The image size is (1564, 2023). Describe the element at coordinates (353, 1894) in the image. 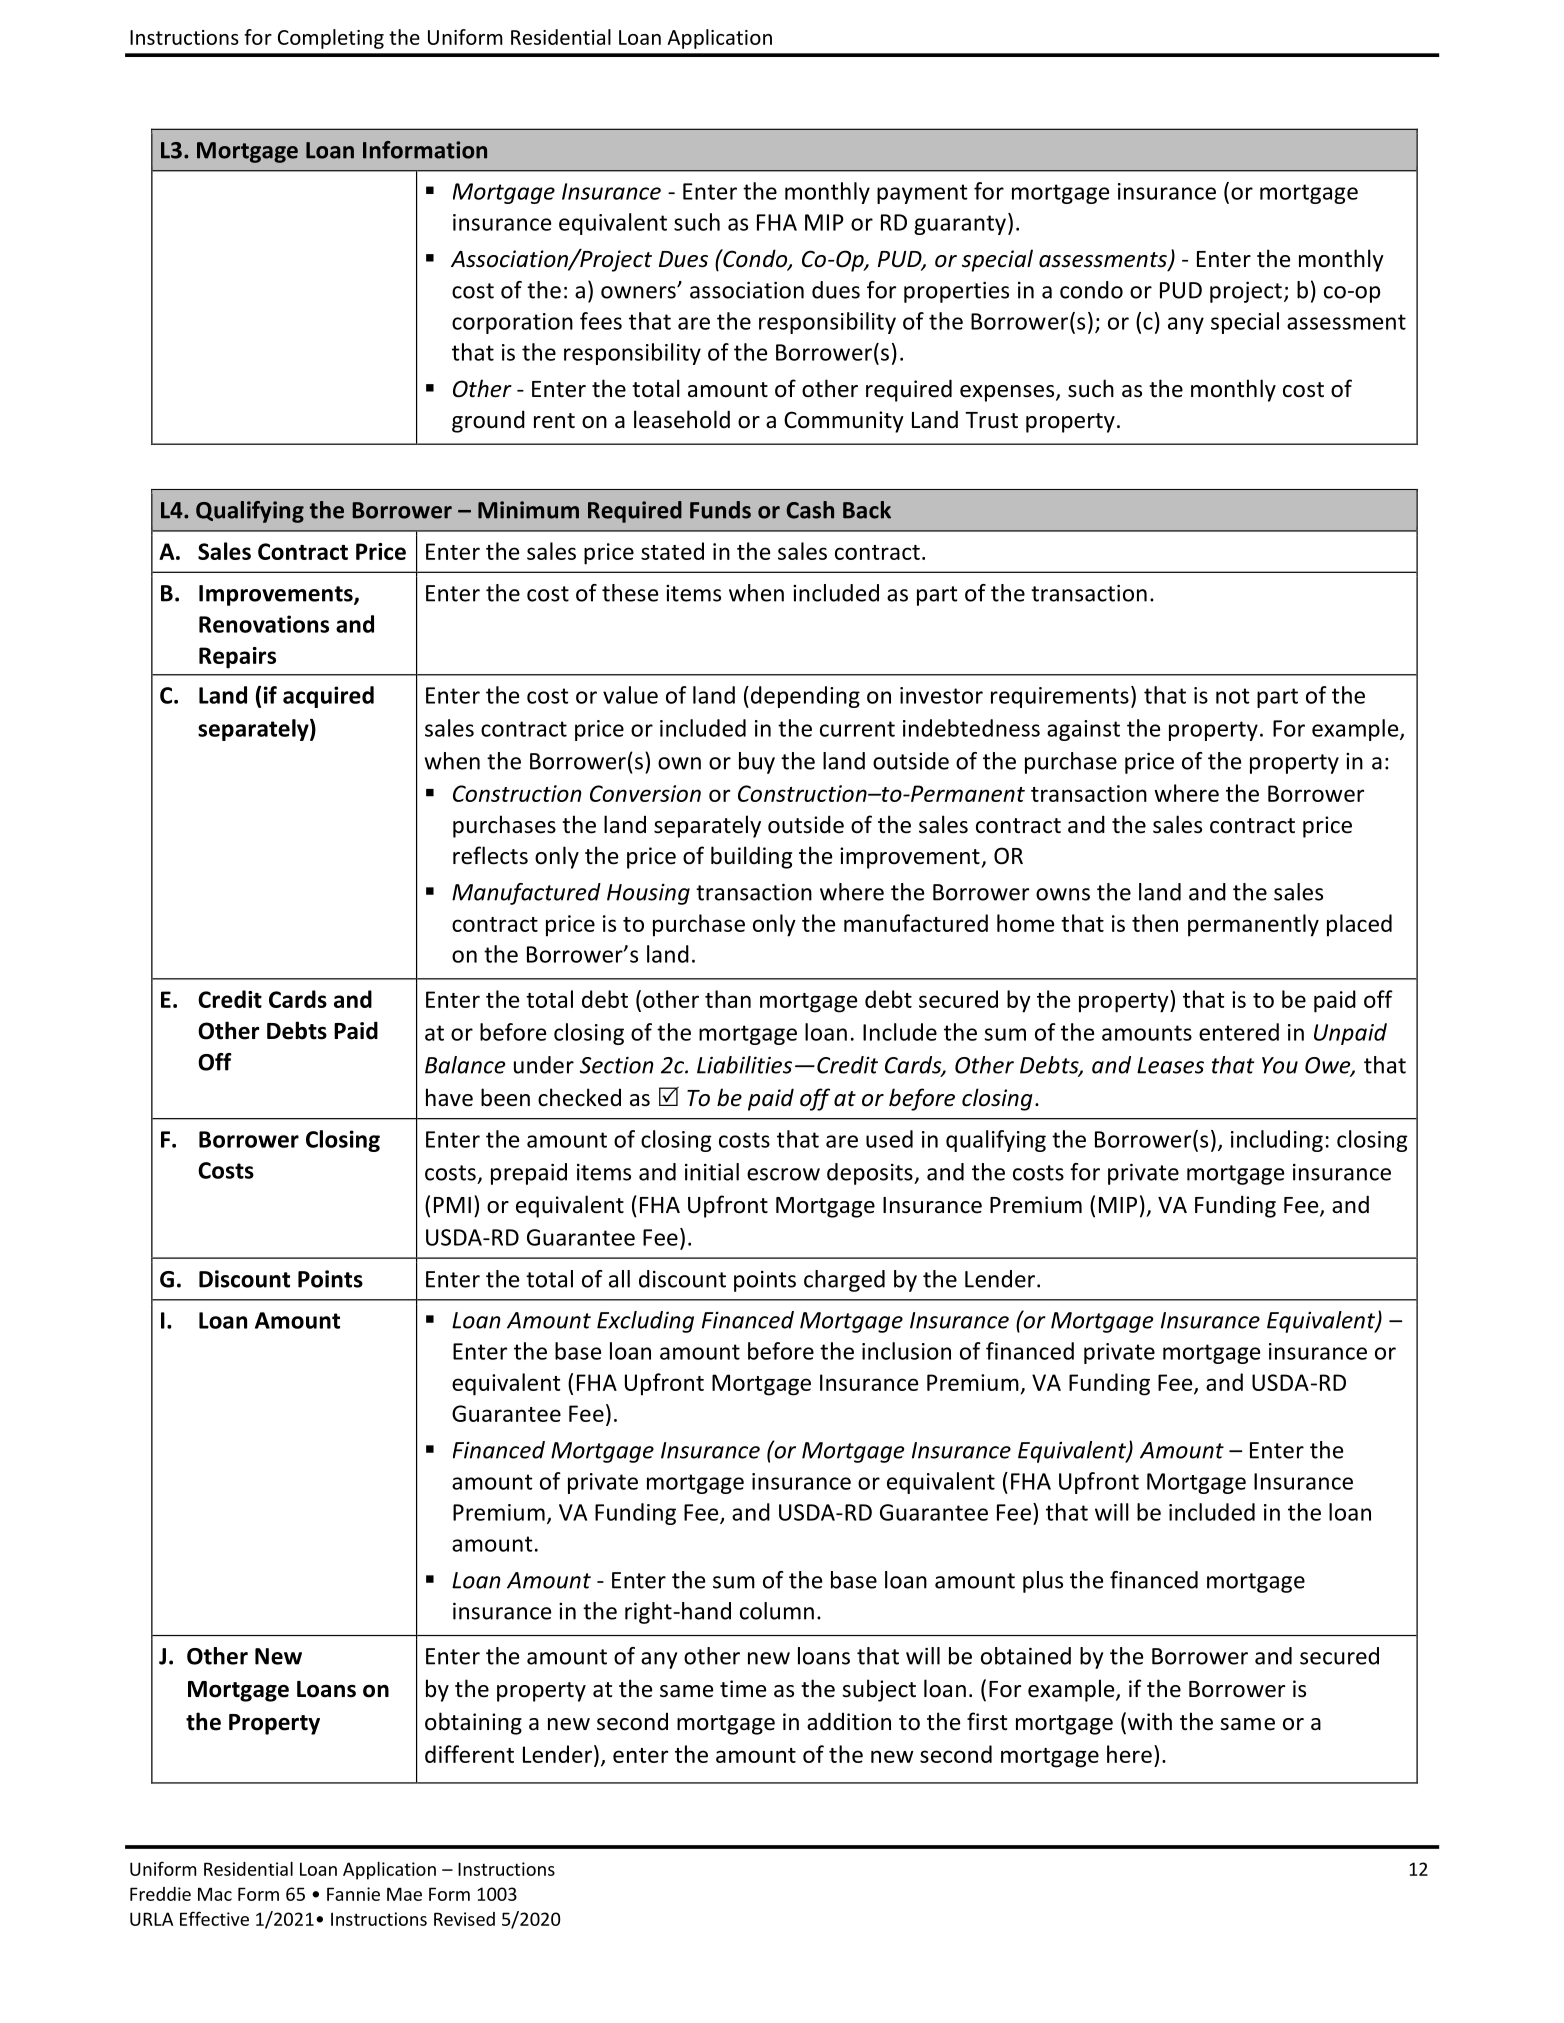

I see `Fannie` at that location.
